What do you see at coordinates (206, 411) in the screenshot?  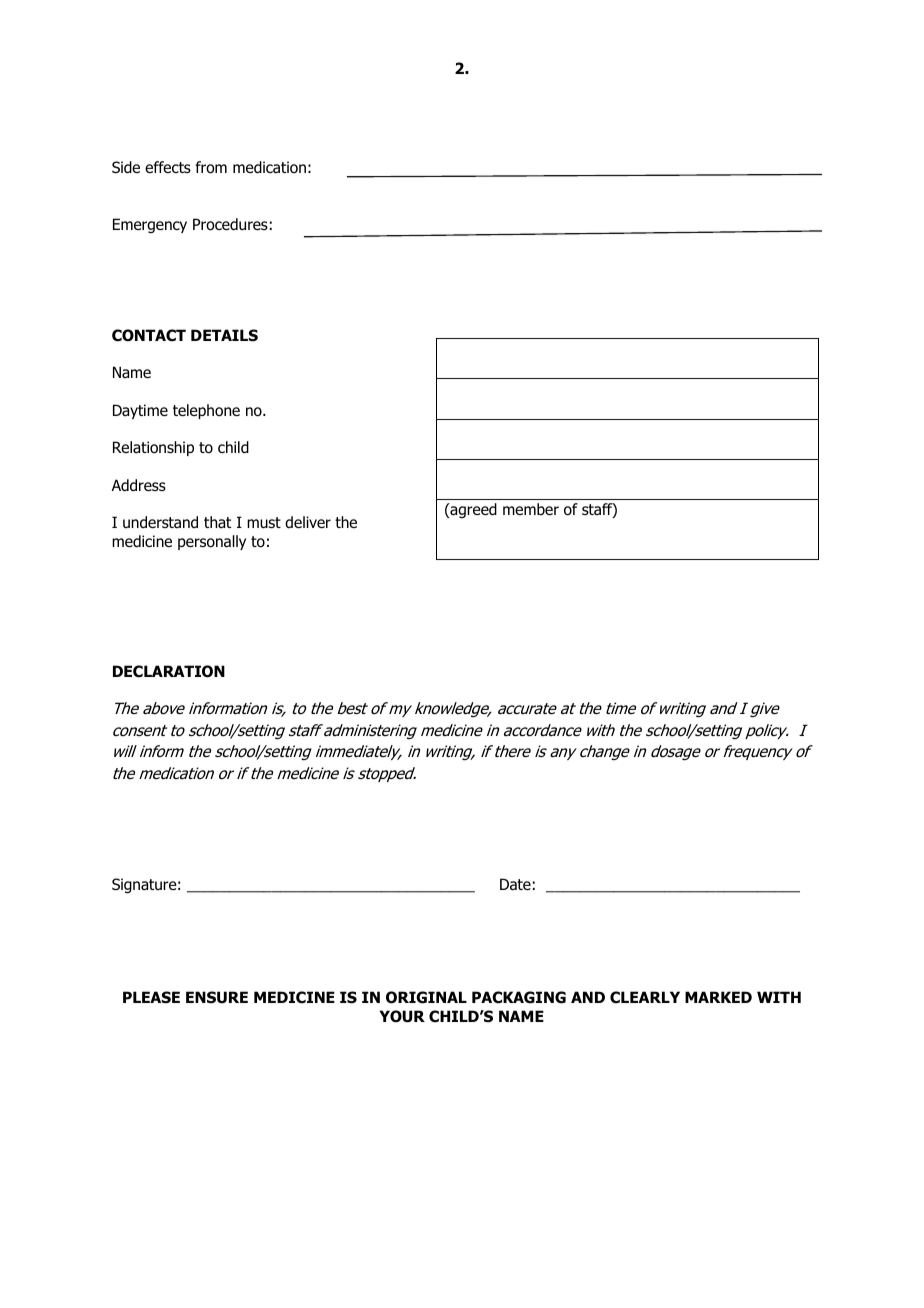 I see `telephone` at bounding box center [206, 411].
